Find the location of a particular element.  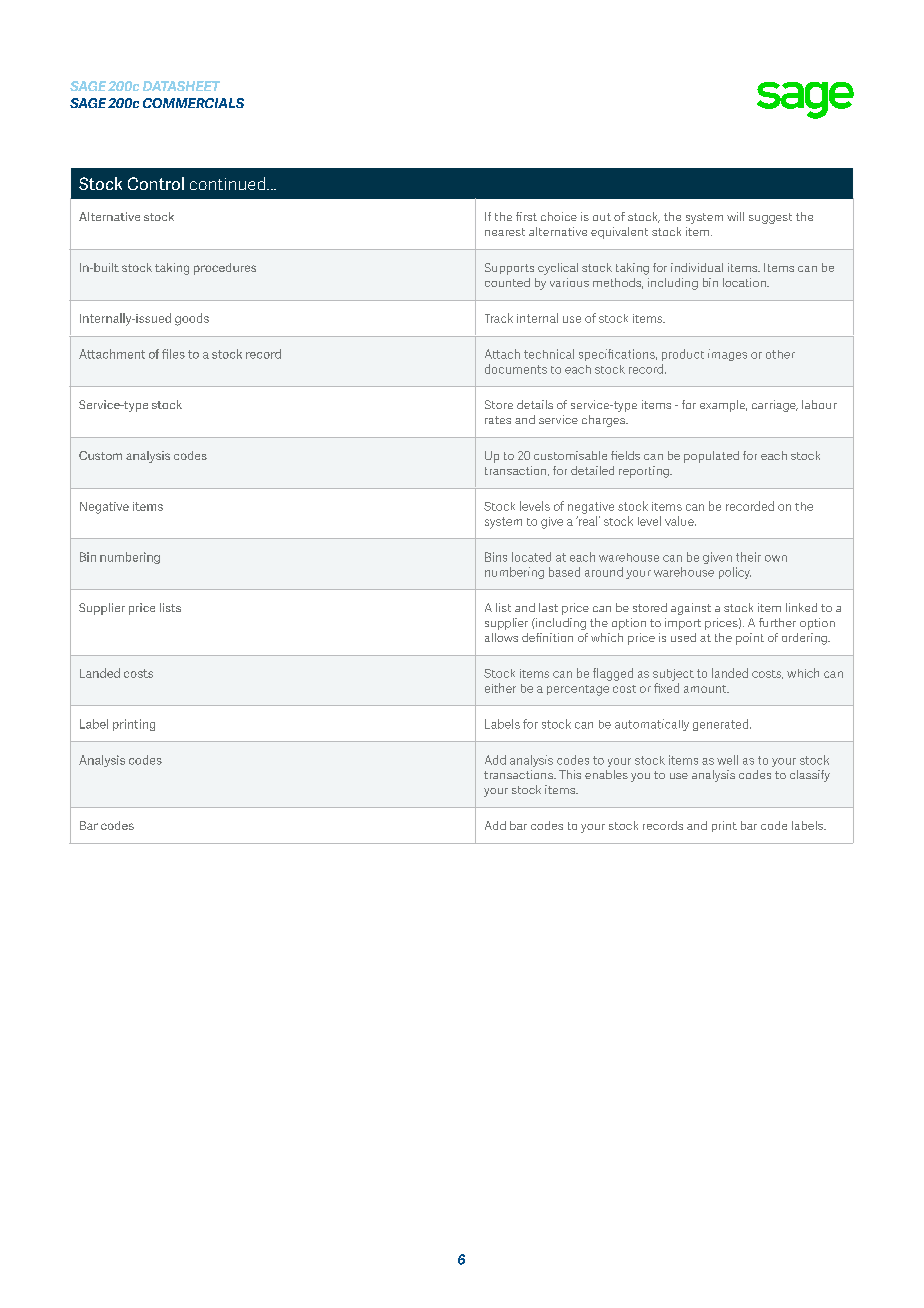

example is located at coordinates (723, 406).
